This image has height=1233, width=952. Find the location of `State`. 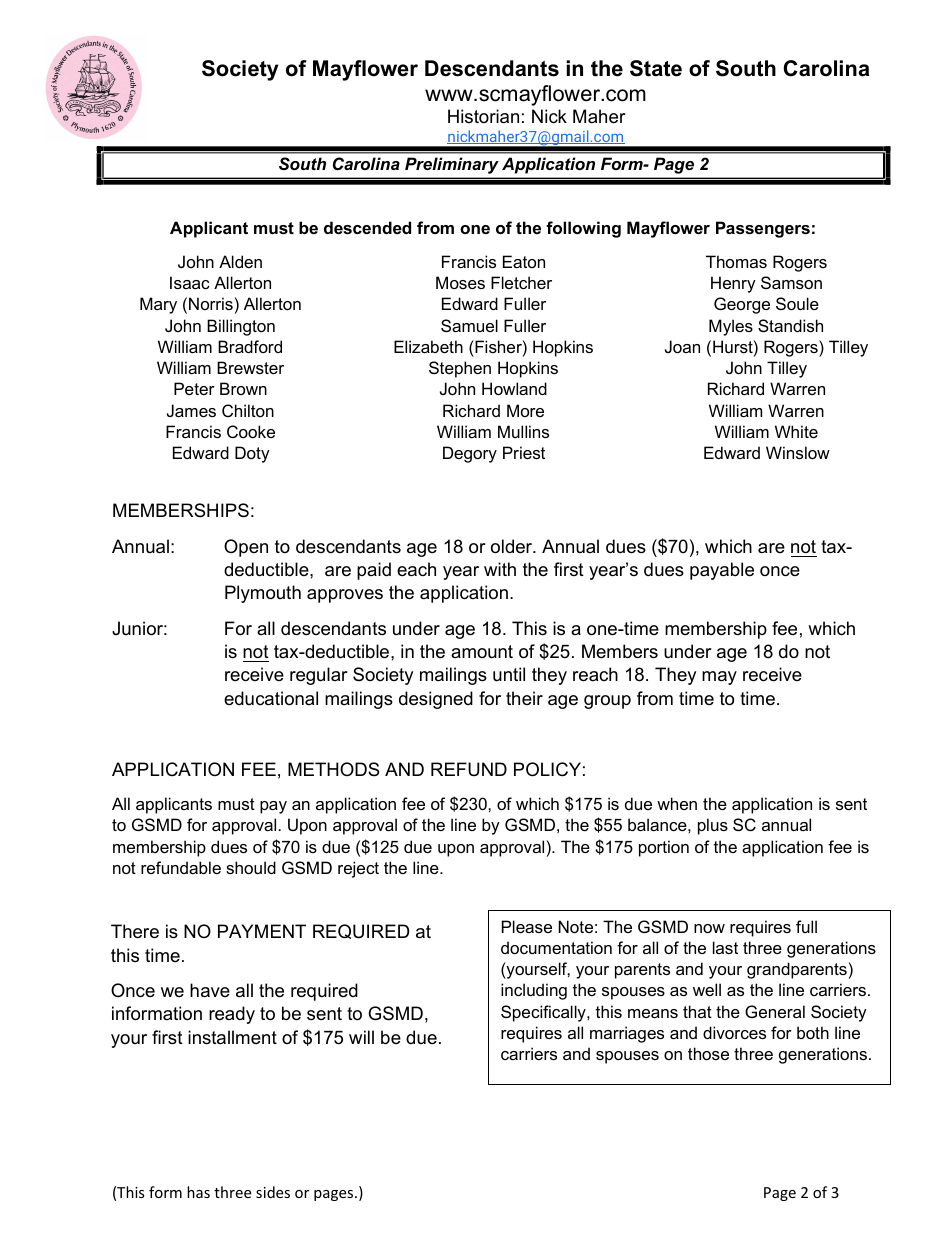

State is located at coordinates (656, 68).
